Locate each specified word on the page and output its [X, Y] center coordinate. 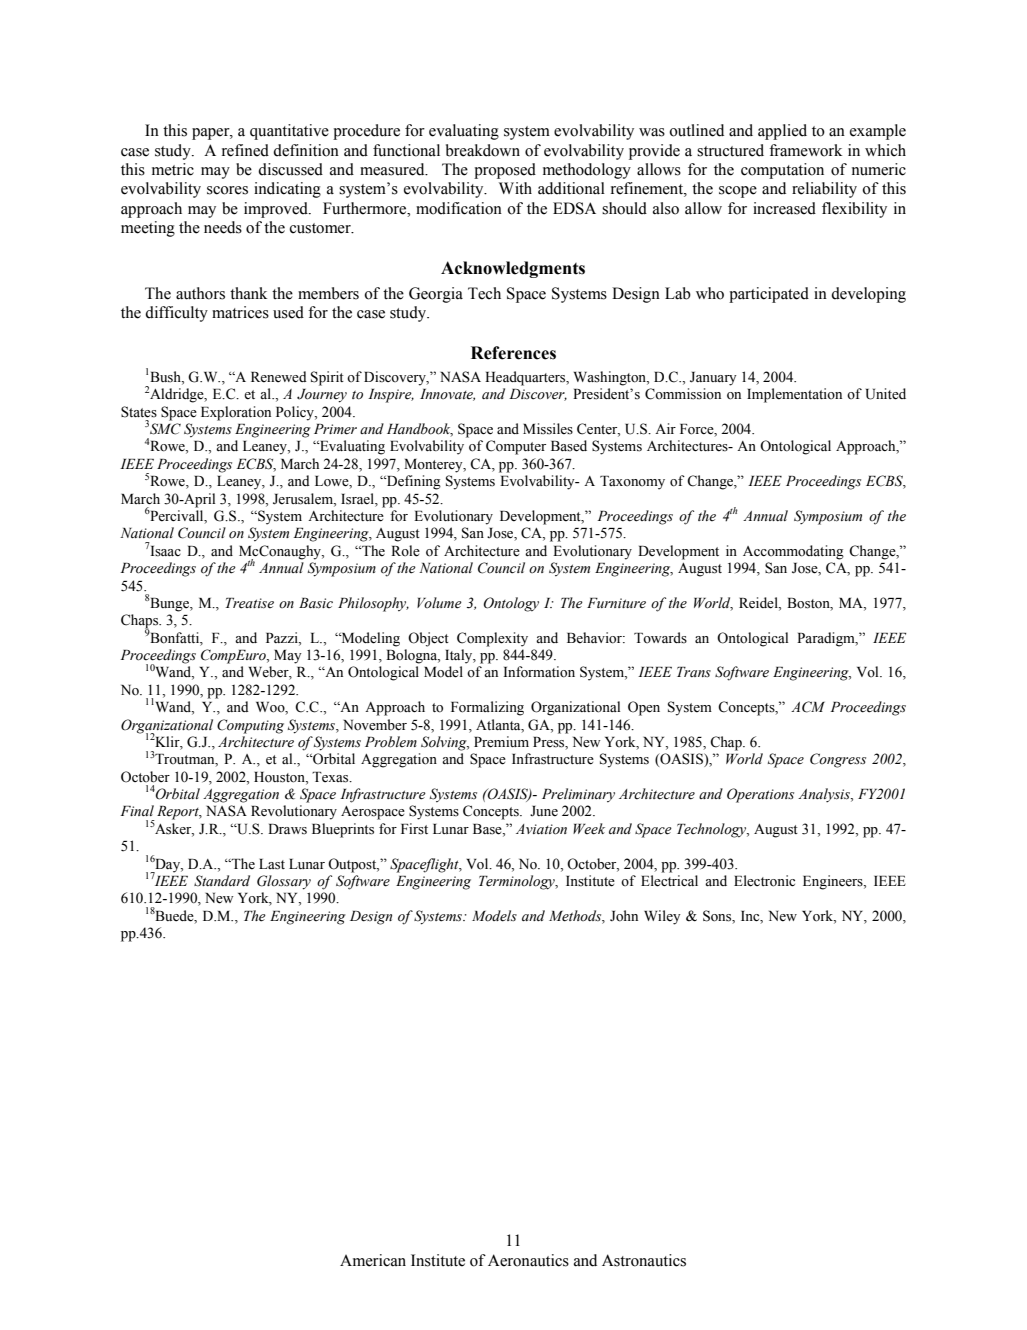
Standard [222, 881]
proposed [505, 171]
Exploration [236, 413]
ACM [808, 707]
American [373, 1260]
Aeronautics [528, 1260]
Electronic [764, 881]
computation [782, 171]
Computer [516, 447]
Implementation [794, 395]
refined [245, 150]
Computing [250, 726]
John [624, 916]
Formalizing [487, 708]
